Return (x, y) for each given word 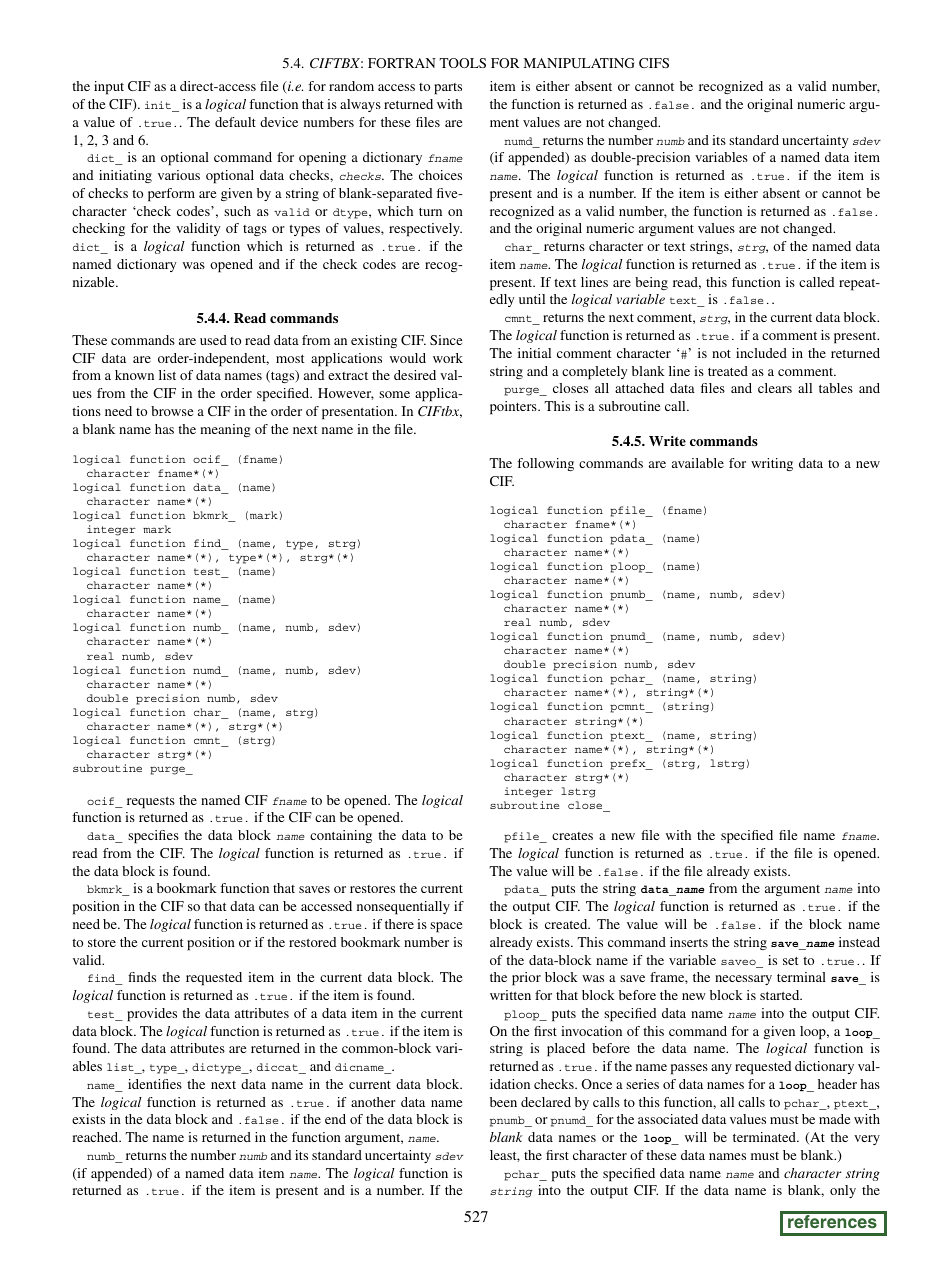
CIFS (654, 63)
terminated (765, 1137)
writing (772, 464)
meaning (225, 430)
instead (859, 942)
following (545, 464)
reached (96, 1137)
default (235, 122)
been (503, 1102)
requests (151, 803)
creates (572, 836)
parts (448, 89)
